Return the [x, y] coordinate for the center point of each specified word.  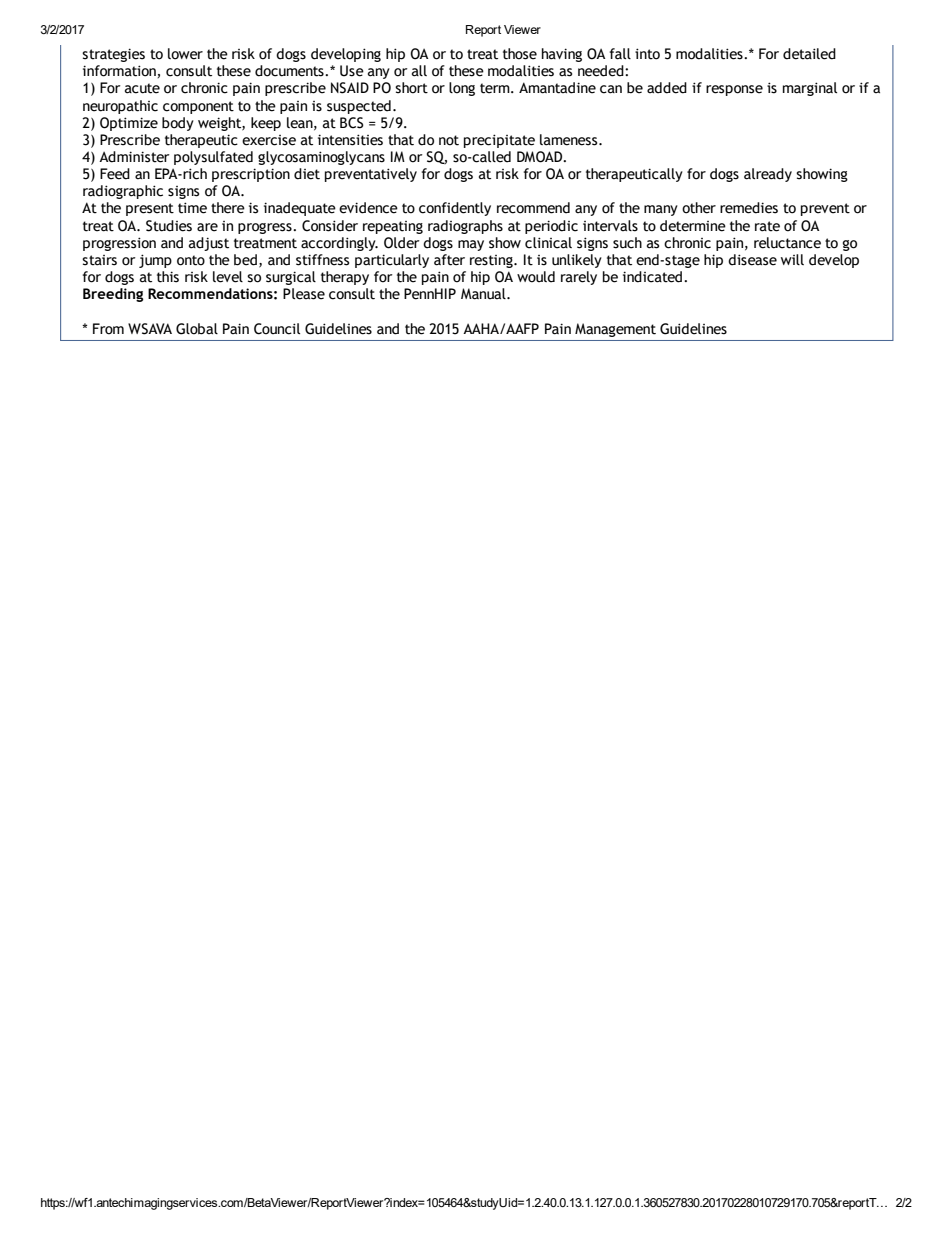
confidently [455, 209]
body [178, 124]
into [647, 54]
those [520, 54]
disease [752, 260]
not [449, 140]
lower [185, 54]
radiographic [123, 192]
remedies [749, 208]
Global [197, 329]
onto [191, 260]
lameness [570, 140]
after [449, 260]
